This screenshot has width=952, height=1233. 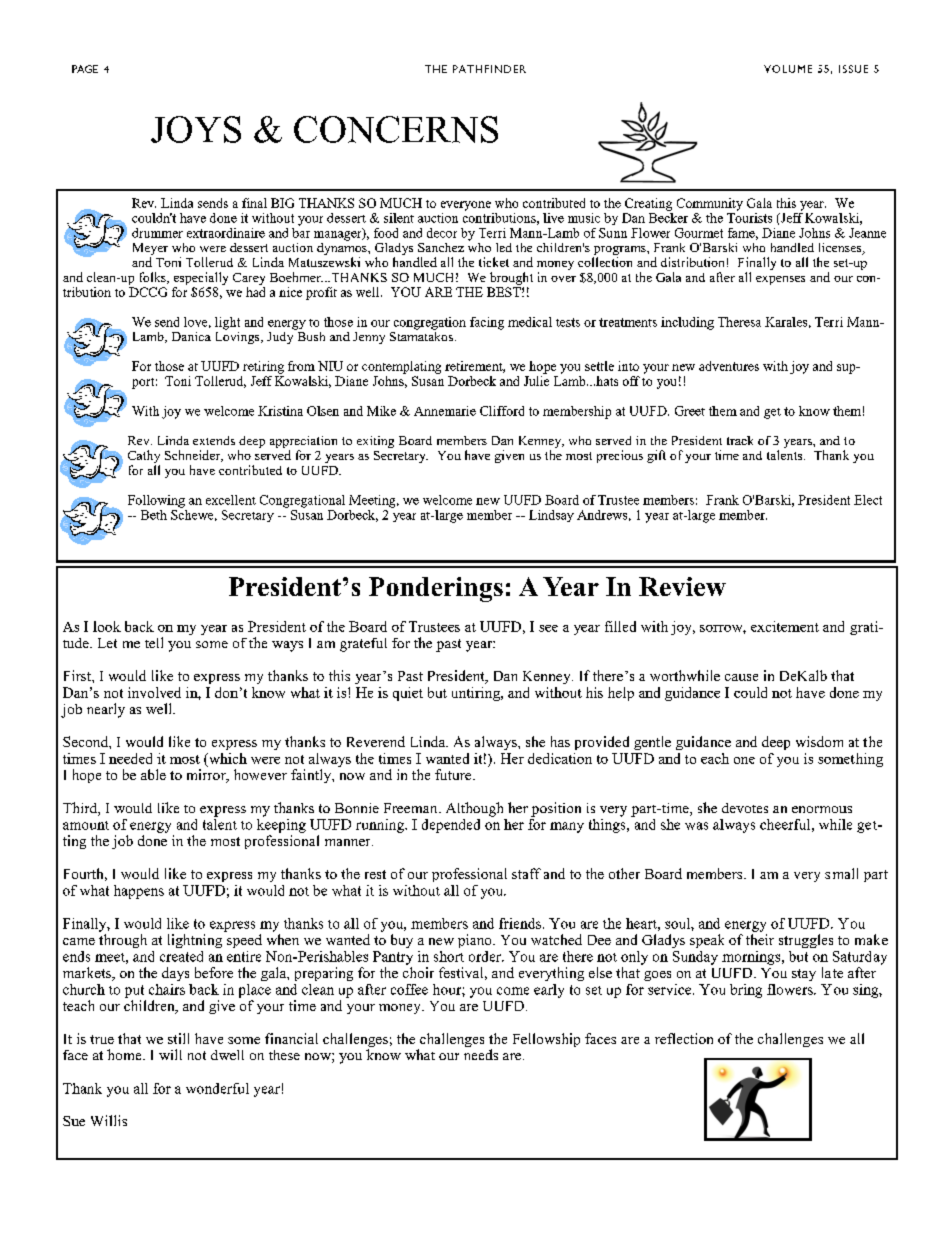 I want to click on tell, so click(x=154, y=642).
